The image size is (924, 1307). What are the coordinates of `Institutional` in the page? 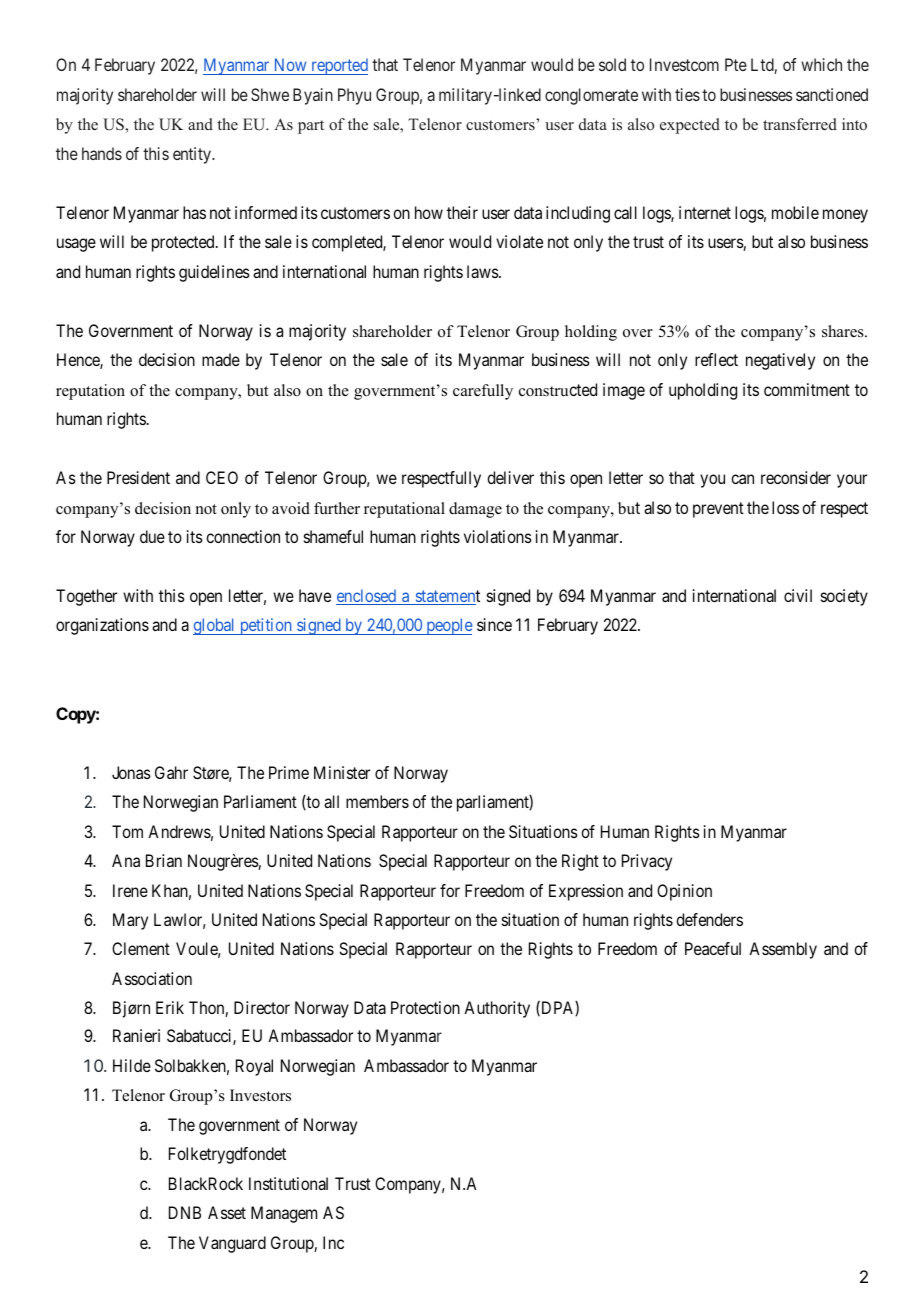 It's located at (288, 1183).
